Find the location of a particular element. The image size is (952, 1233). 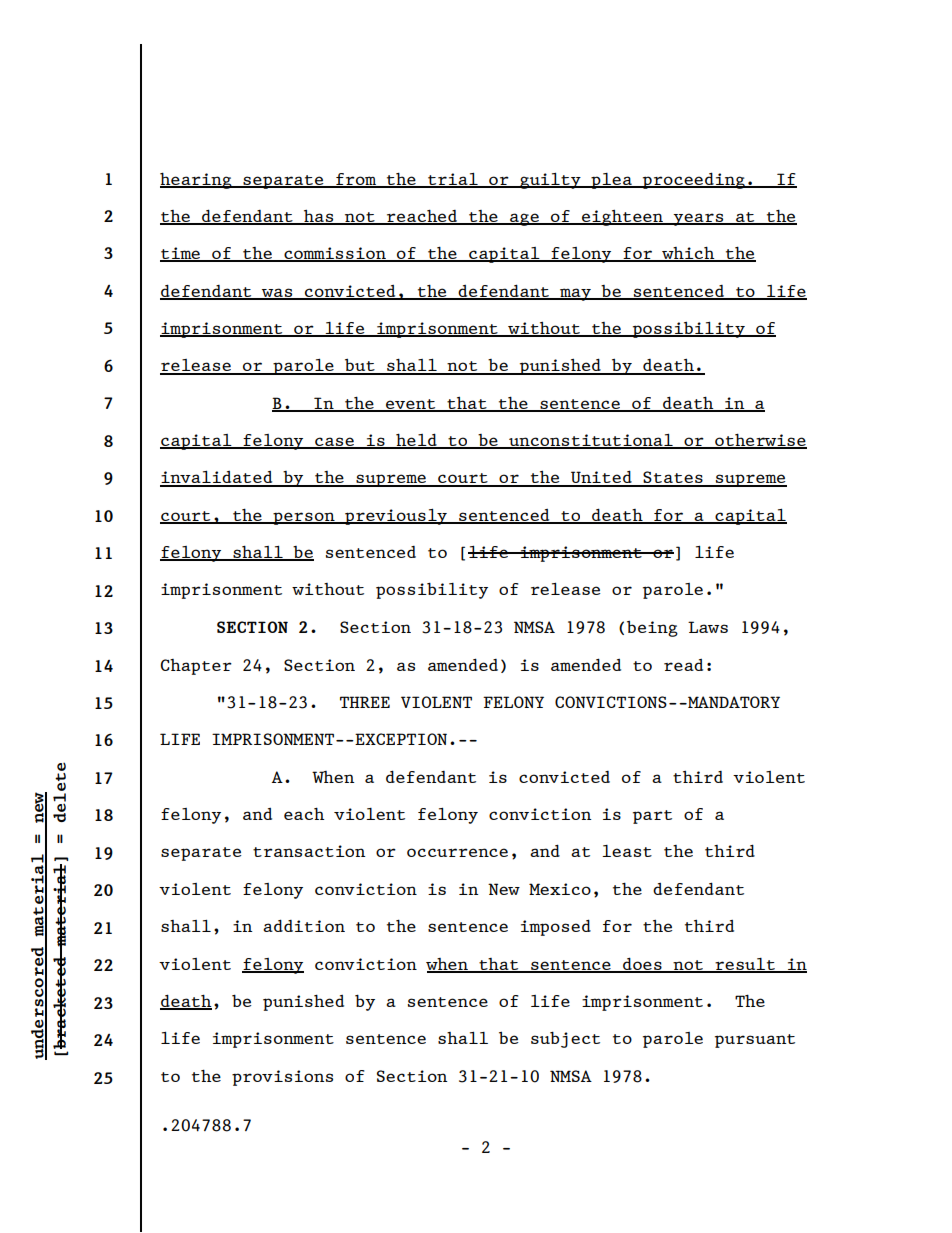

hearing is located at coordinates (197, 180).
